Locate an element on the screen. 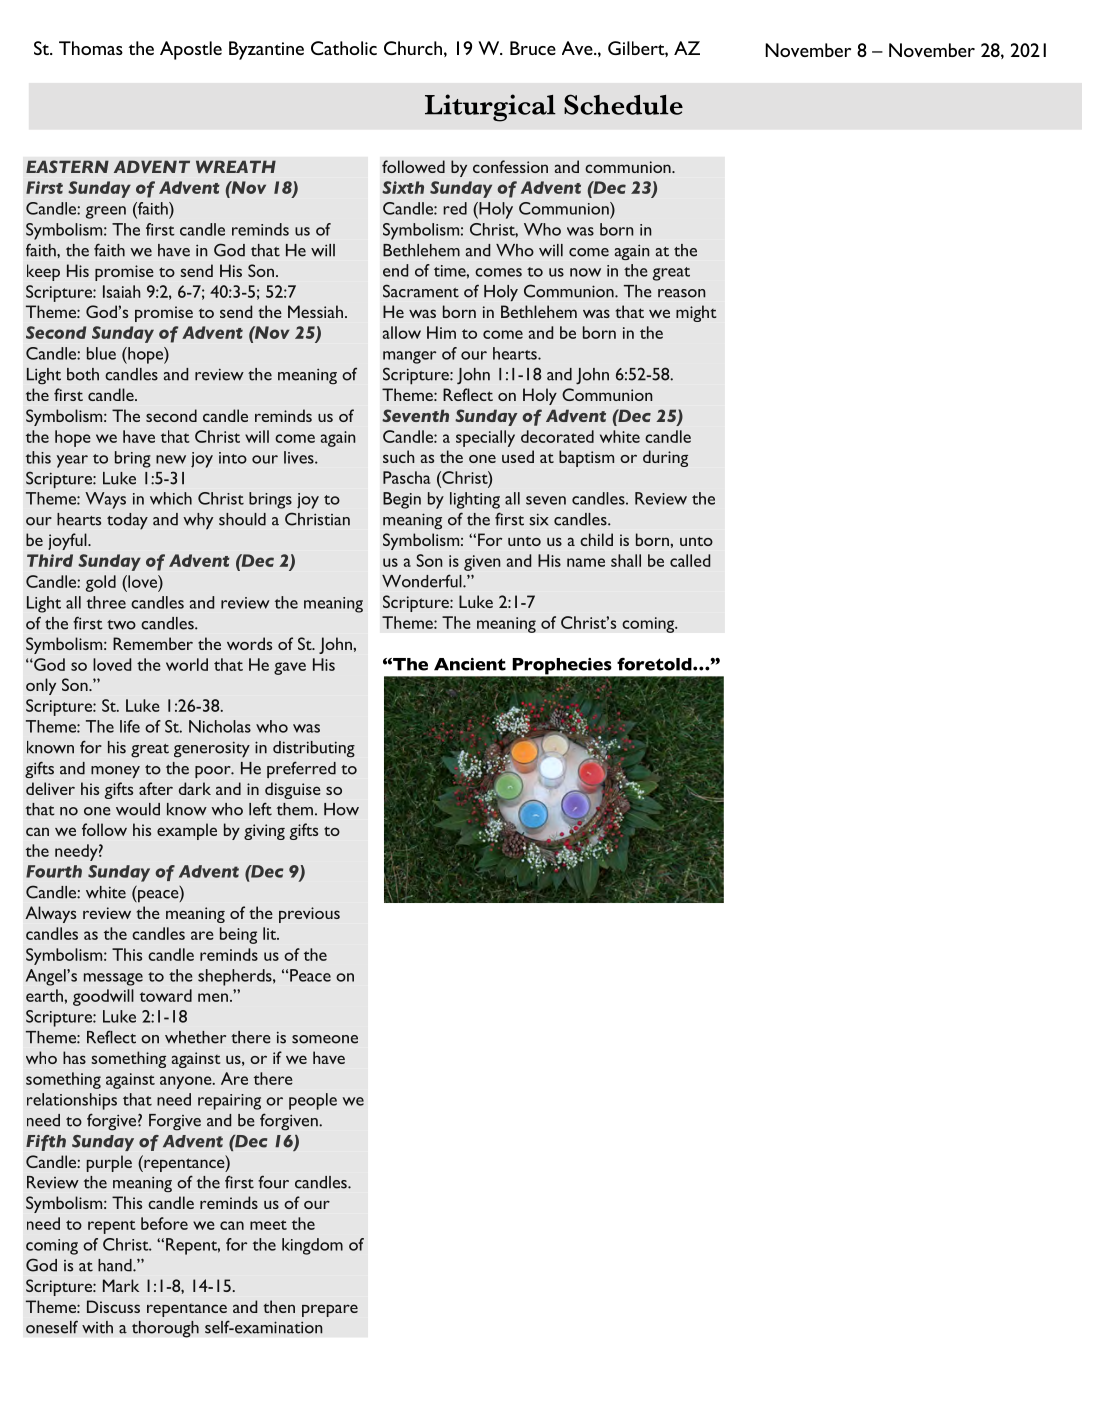 The image size is (1103, 1428). prepare is located at coordinates (330, 1310).
